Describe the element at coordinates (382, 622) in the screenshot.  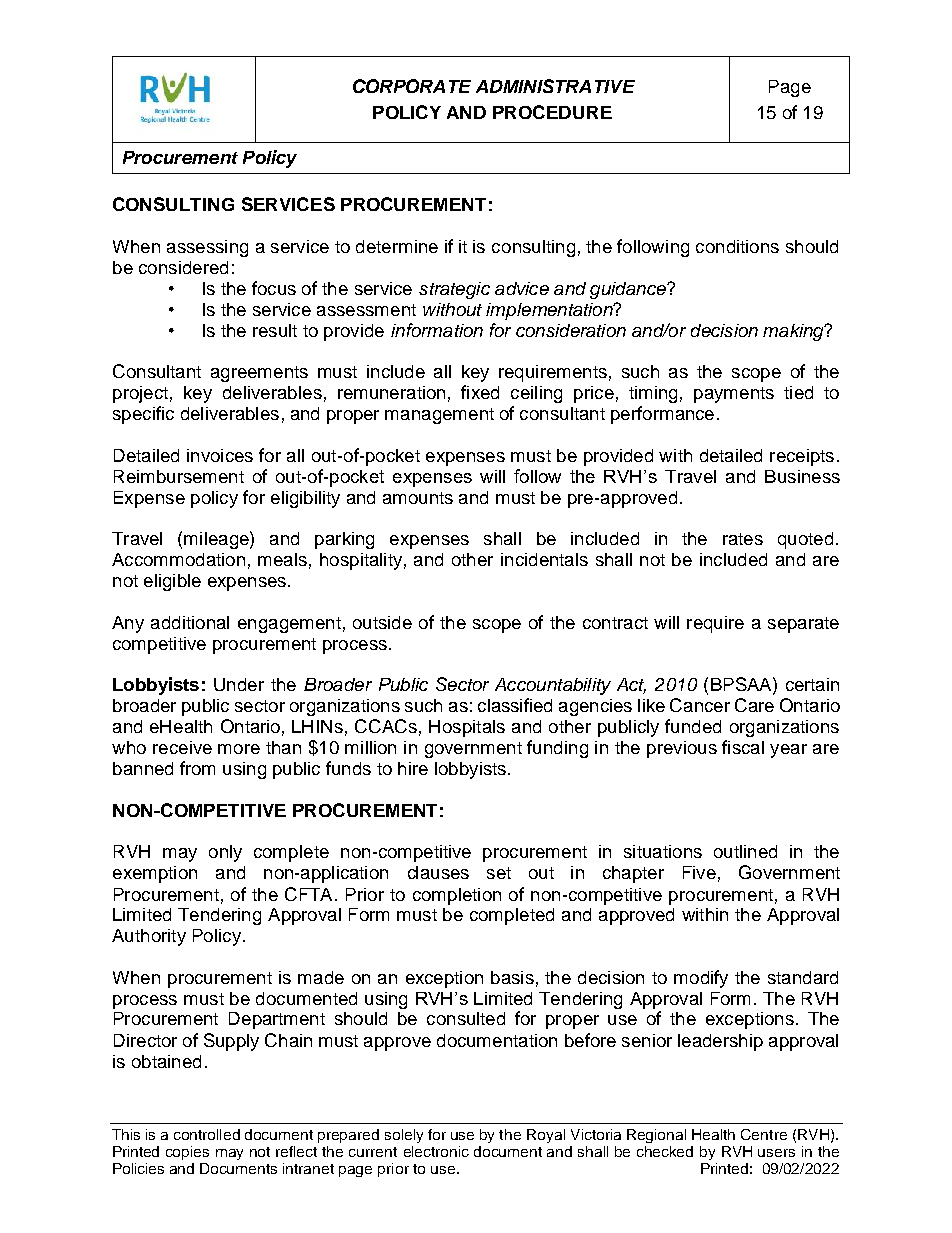
I see `outside` at that location.
